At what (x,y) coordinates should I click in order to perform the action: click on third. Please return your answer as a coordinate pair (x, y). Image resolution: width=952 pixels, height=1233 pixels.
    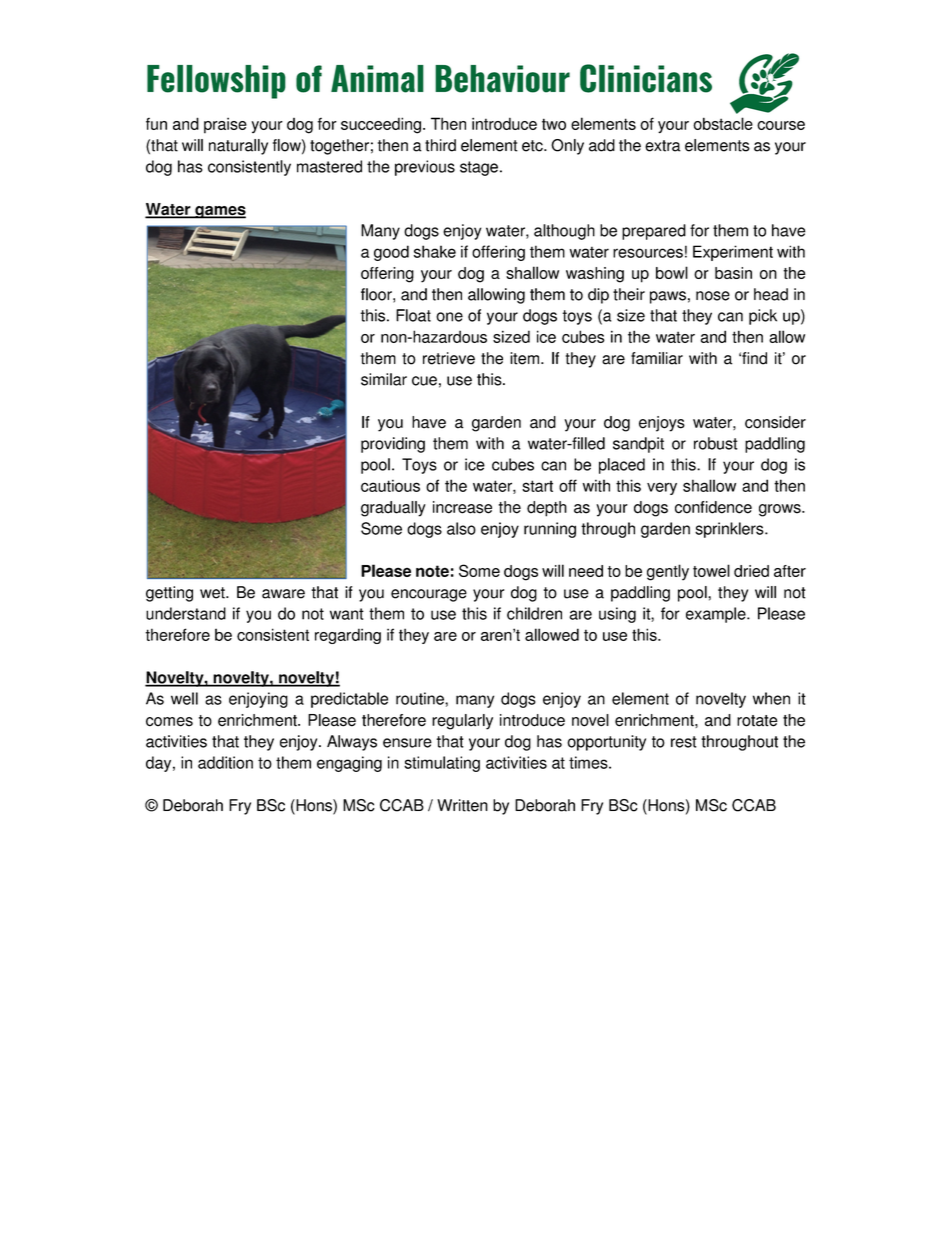
    Looking at the image, I should click on (440, 145).
